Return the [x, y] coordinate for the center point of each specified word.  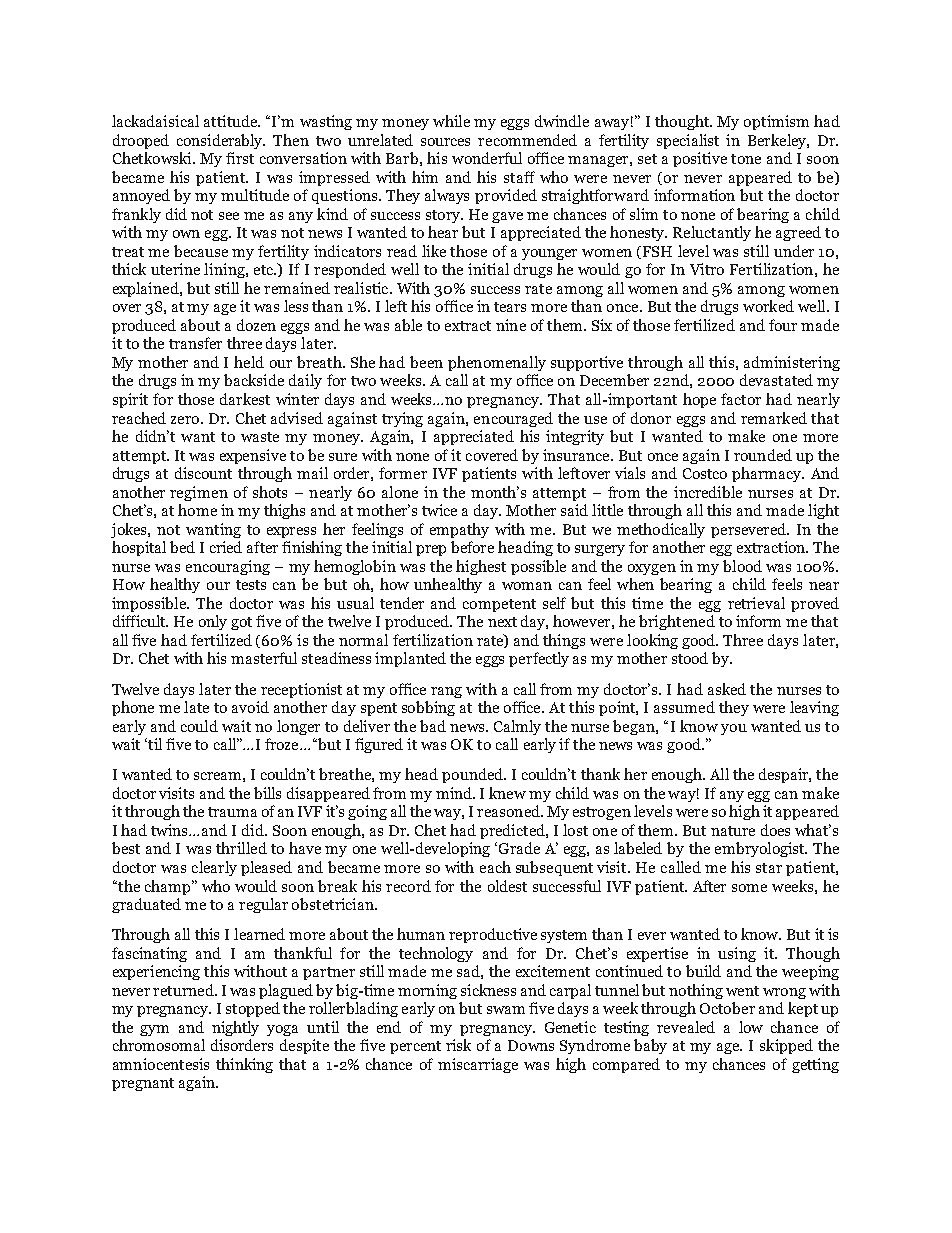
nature [733, 831]
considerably [221, 141]
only [213, 622]
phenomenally [497, 363]
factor [741, 399]
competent [499, 605]
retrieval [756, 603]
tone [746, 159]
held [249, 362]
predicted [513, 831]
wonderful [487, 158]
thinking [244, 1065]
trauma [232, 812]
